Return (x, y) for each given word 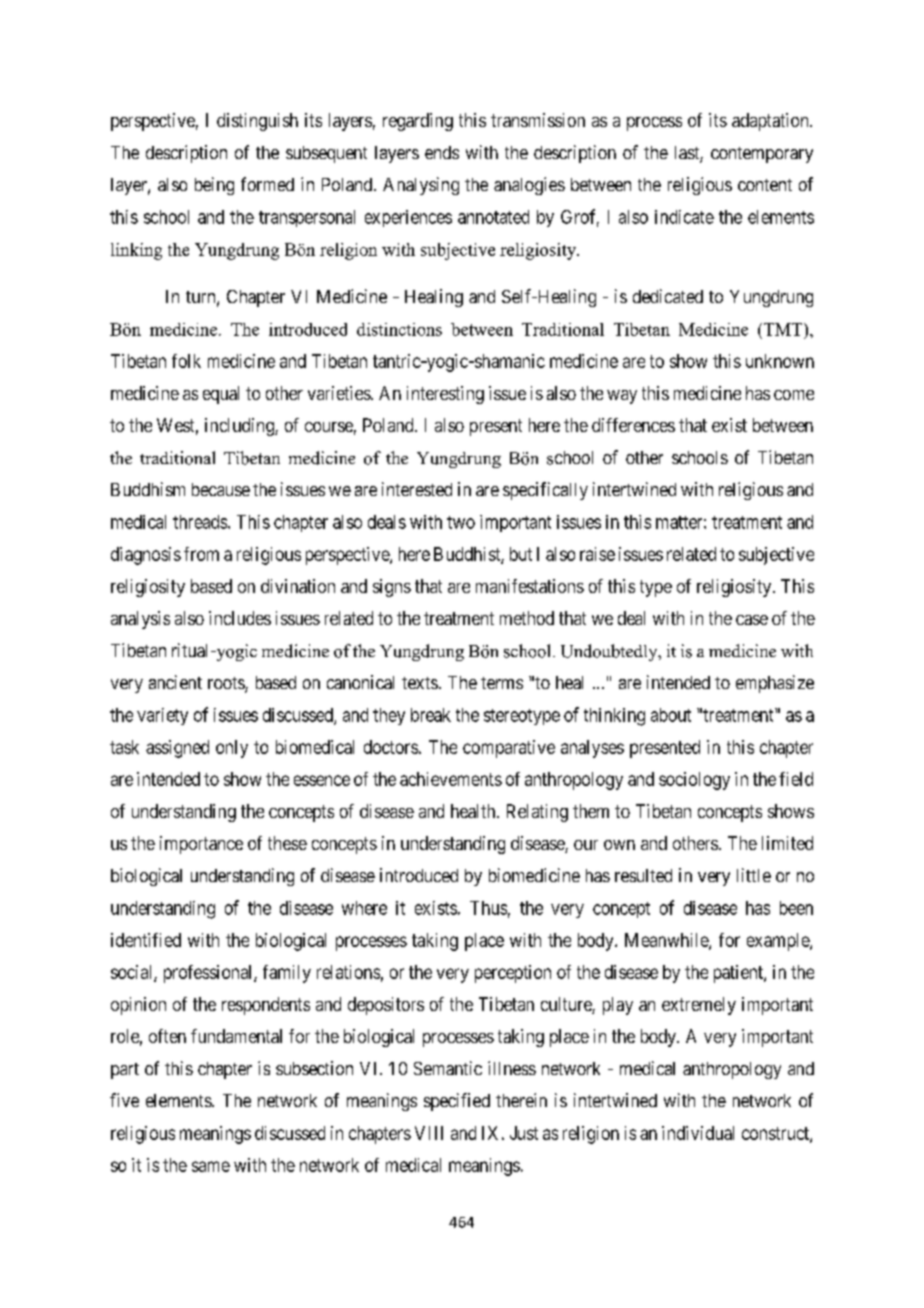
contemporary (762, 155)
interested (417, 489)
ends (442, 152)
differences (633, 425)
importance (201, 845)
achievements (451, 779)
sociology (694, 781)
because (221, 489)
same (211, 1166)
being (214, 186)
